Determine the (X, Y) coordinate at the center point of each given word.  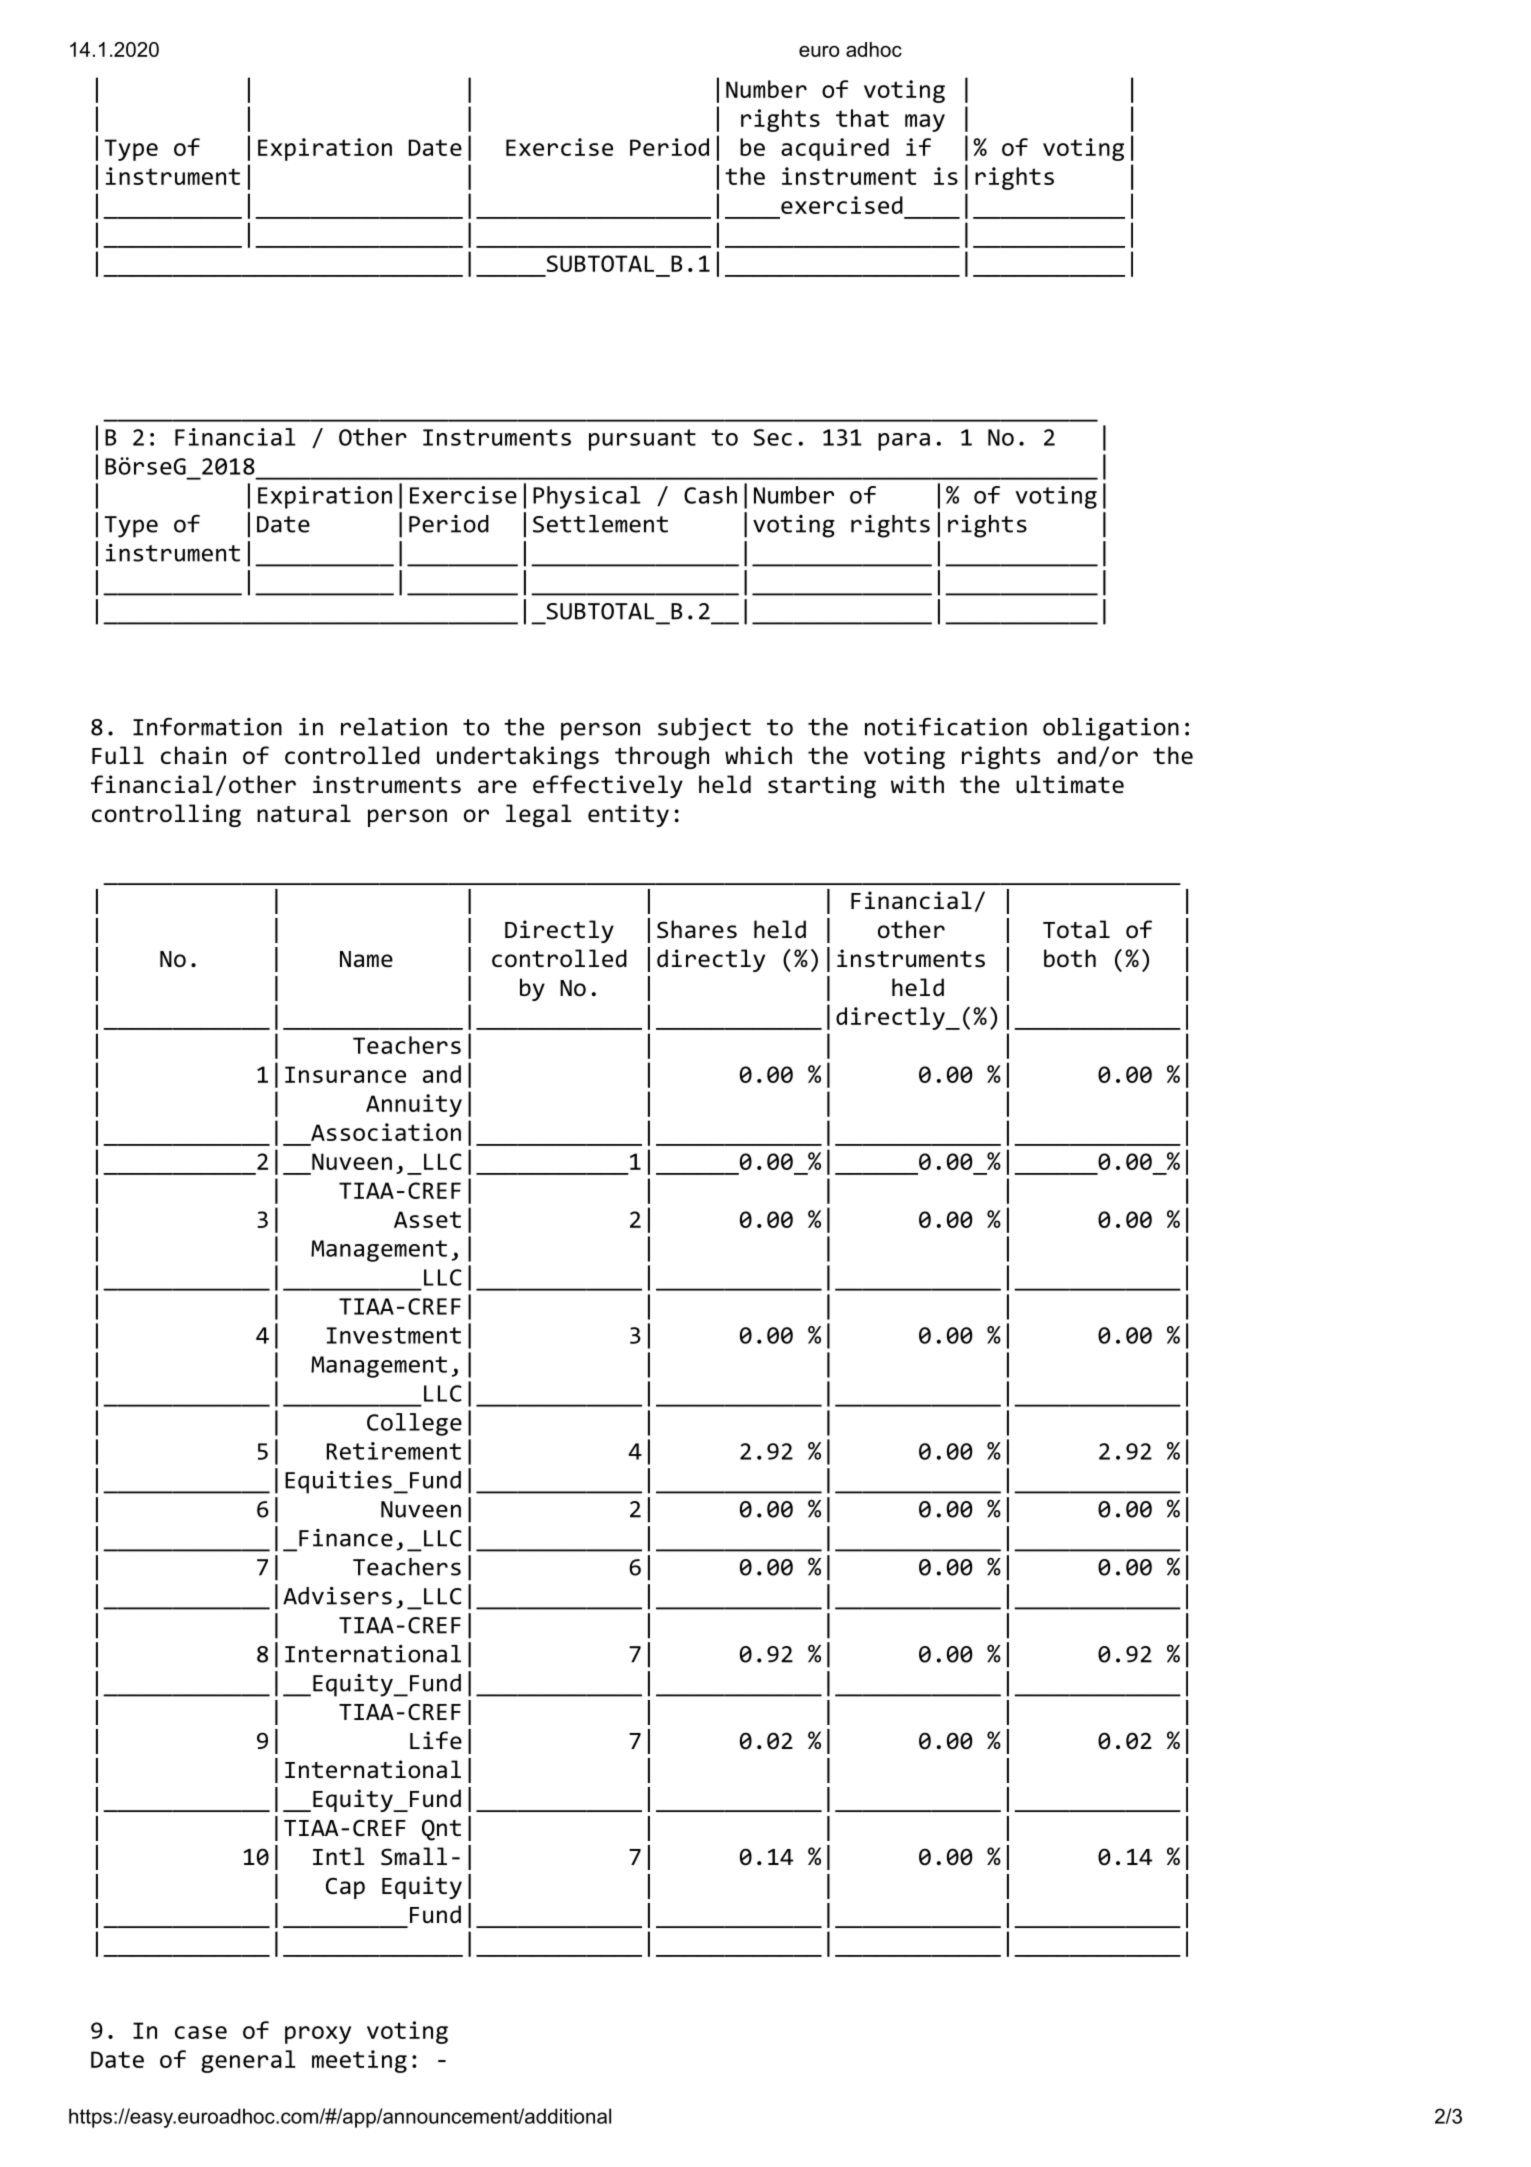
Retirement (394, 1451)
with (917, 784)
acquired (835, 149)
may (925, 123)
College (414, 1424)
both (1070, 958)
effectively (608, 786)
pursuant (642, 440)
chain (193, 755)
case (201, 2032)
